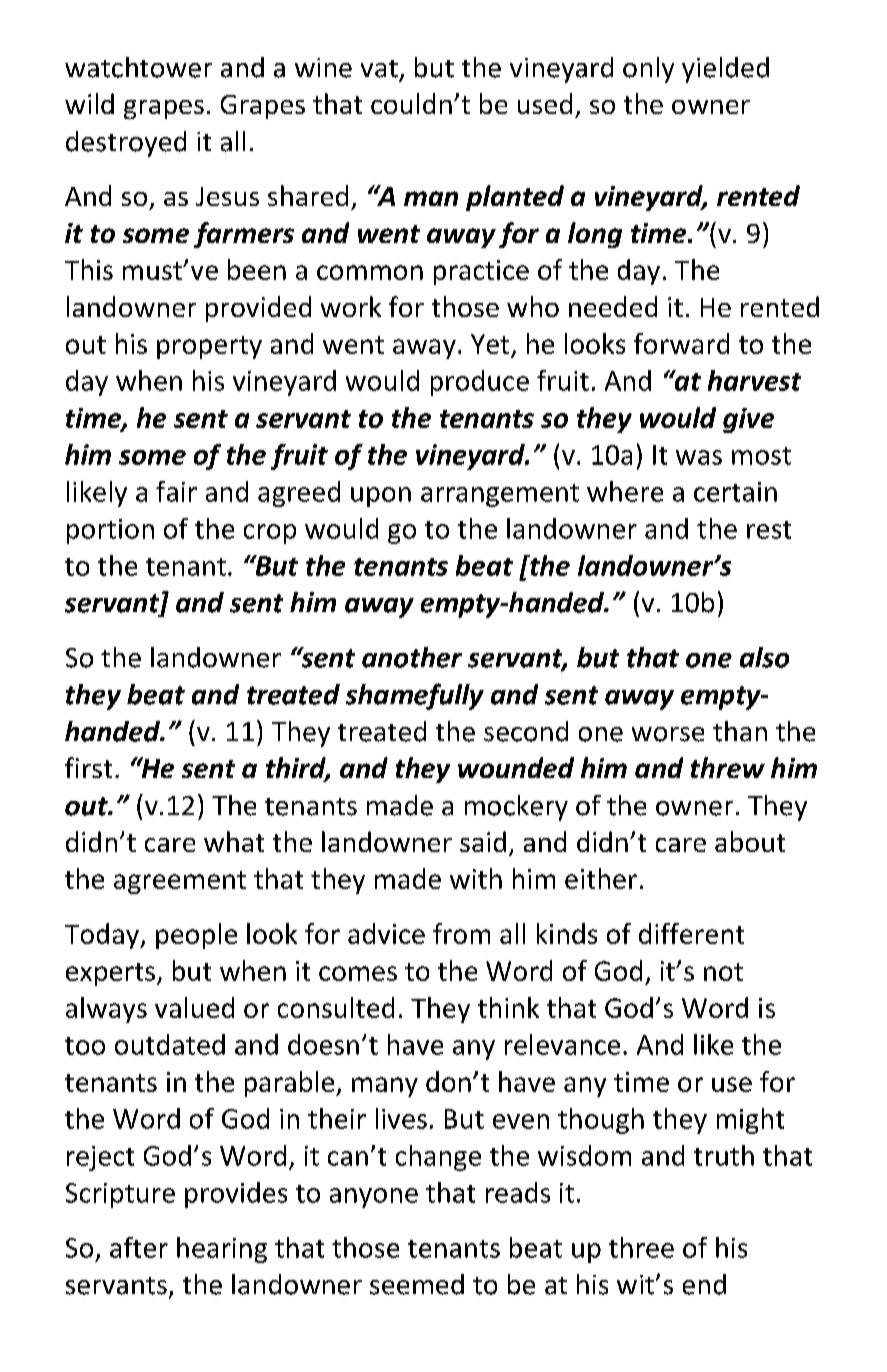 The height and width of the screenshot is (1372, 887). Describe the element at coordinates (379, 69) in the screenshot. I see `vat` at that location.
